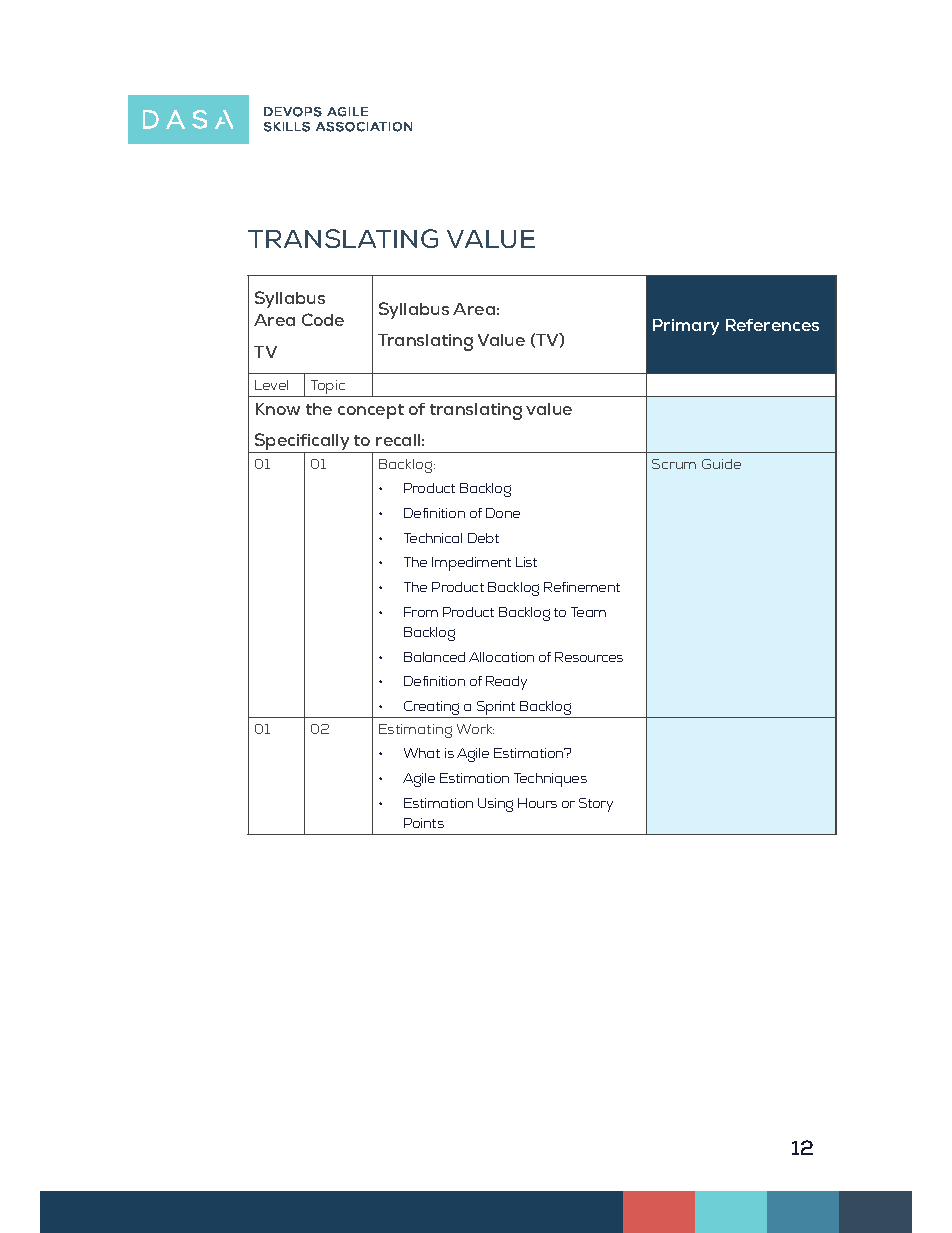  I want to click on Done, so click(503, 513).
